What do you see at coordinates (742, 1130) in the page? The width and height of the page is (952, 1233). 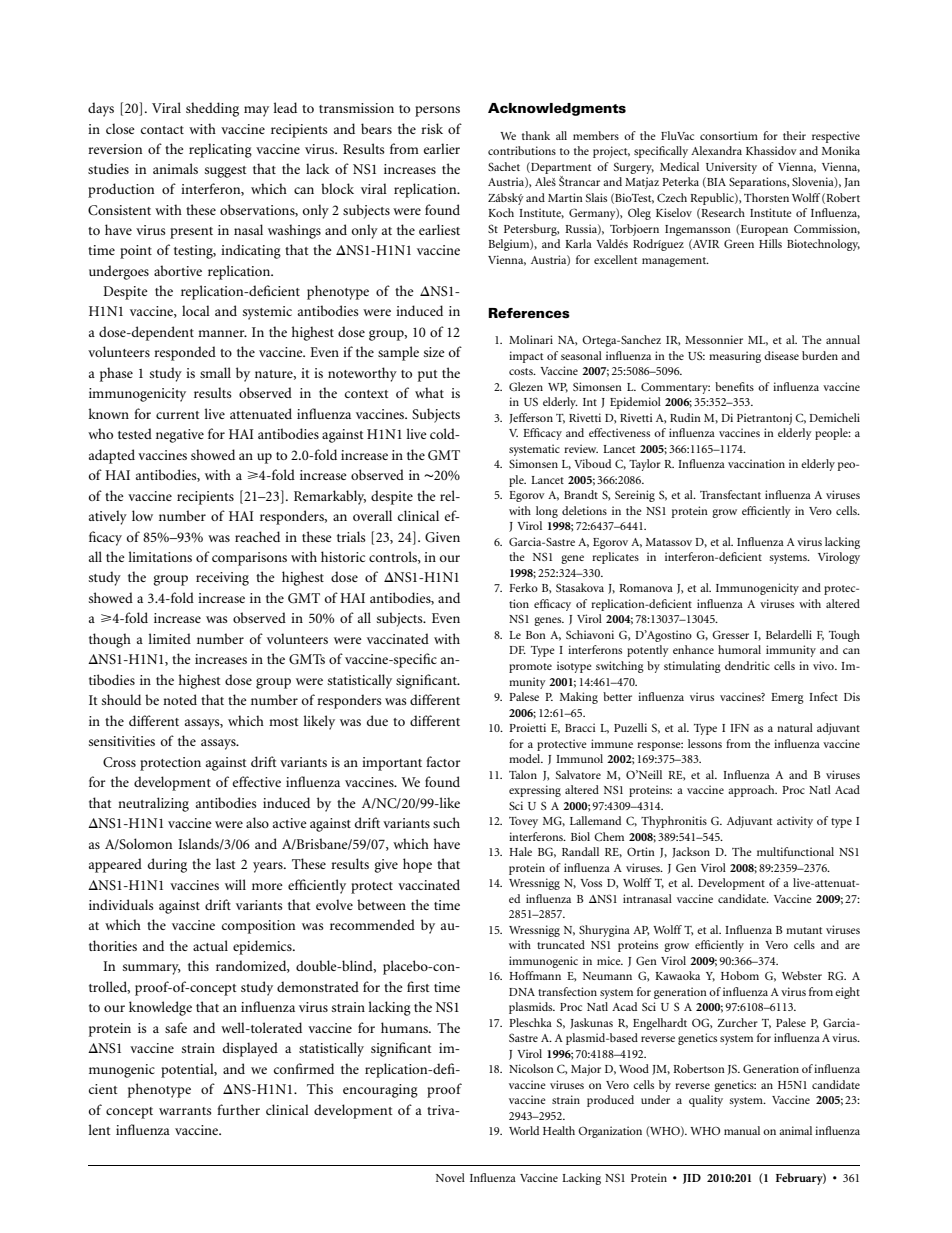 I see `manual` at bounding box center [742, 1130].
